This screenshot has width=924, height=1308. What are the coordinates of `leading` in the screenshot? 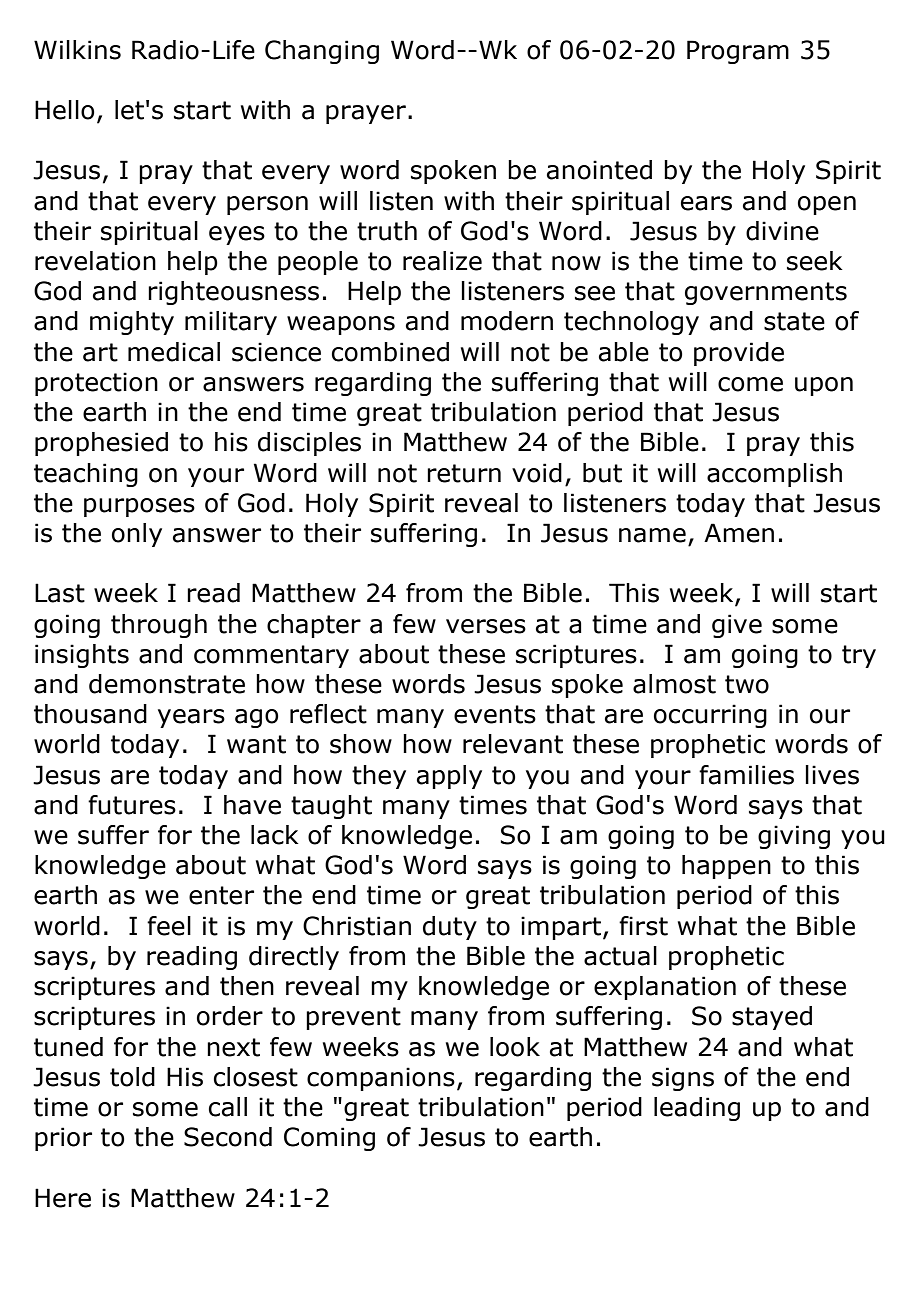 It's located at (697, 1109).
